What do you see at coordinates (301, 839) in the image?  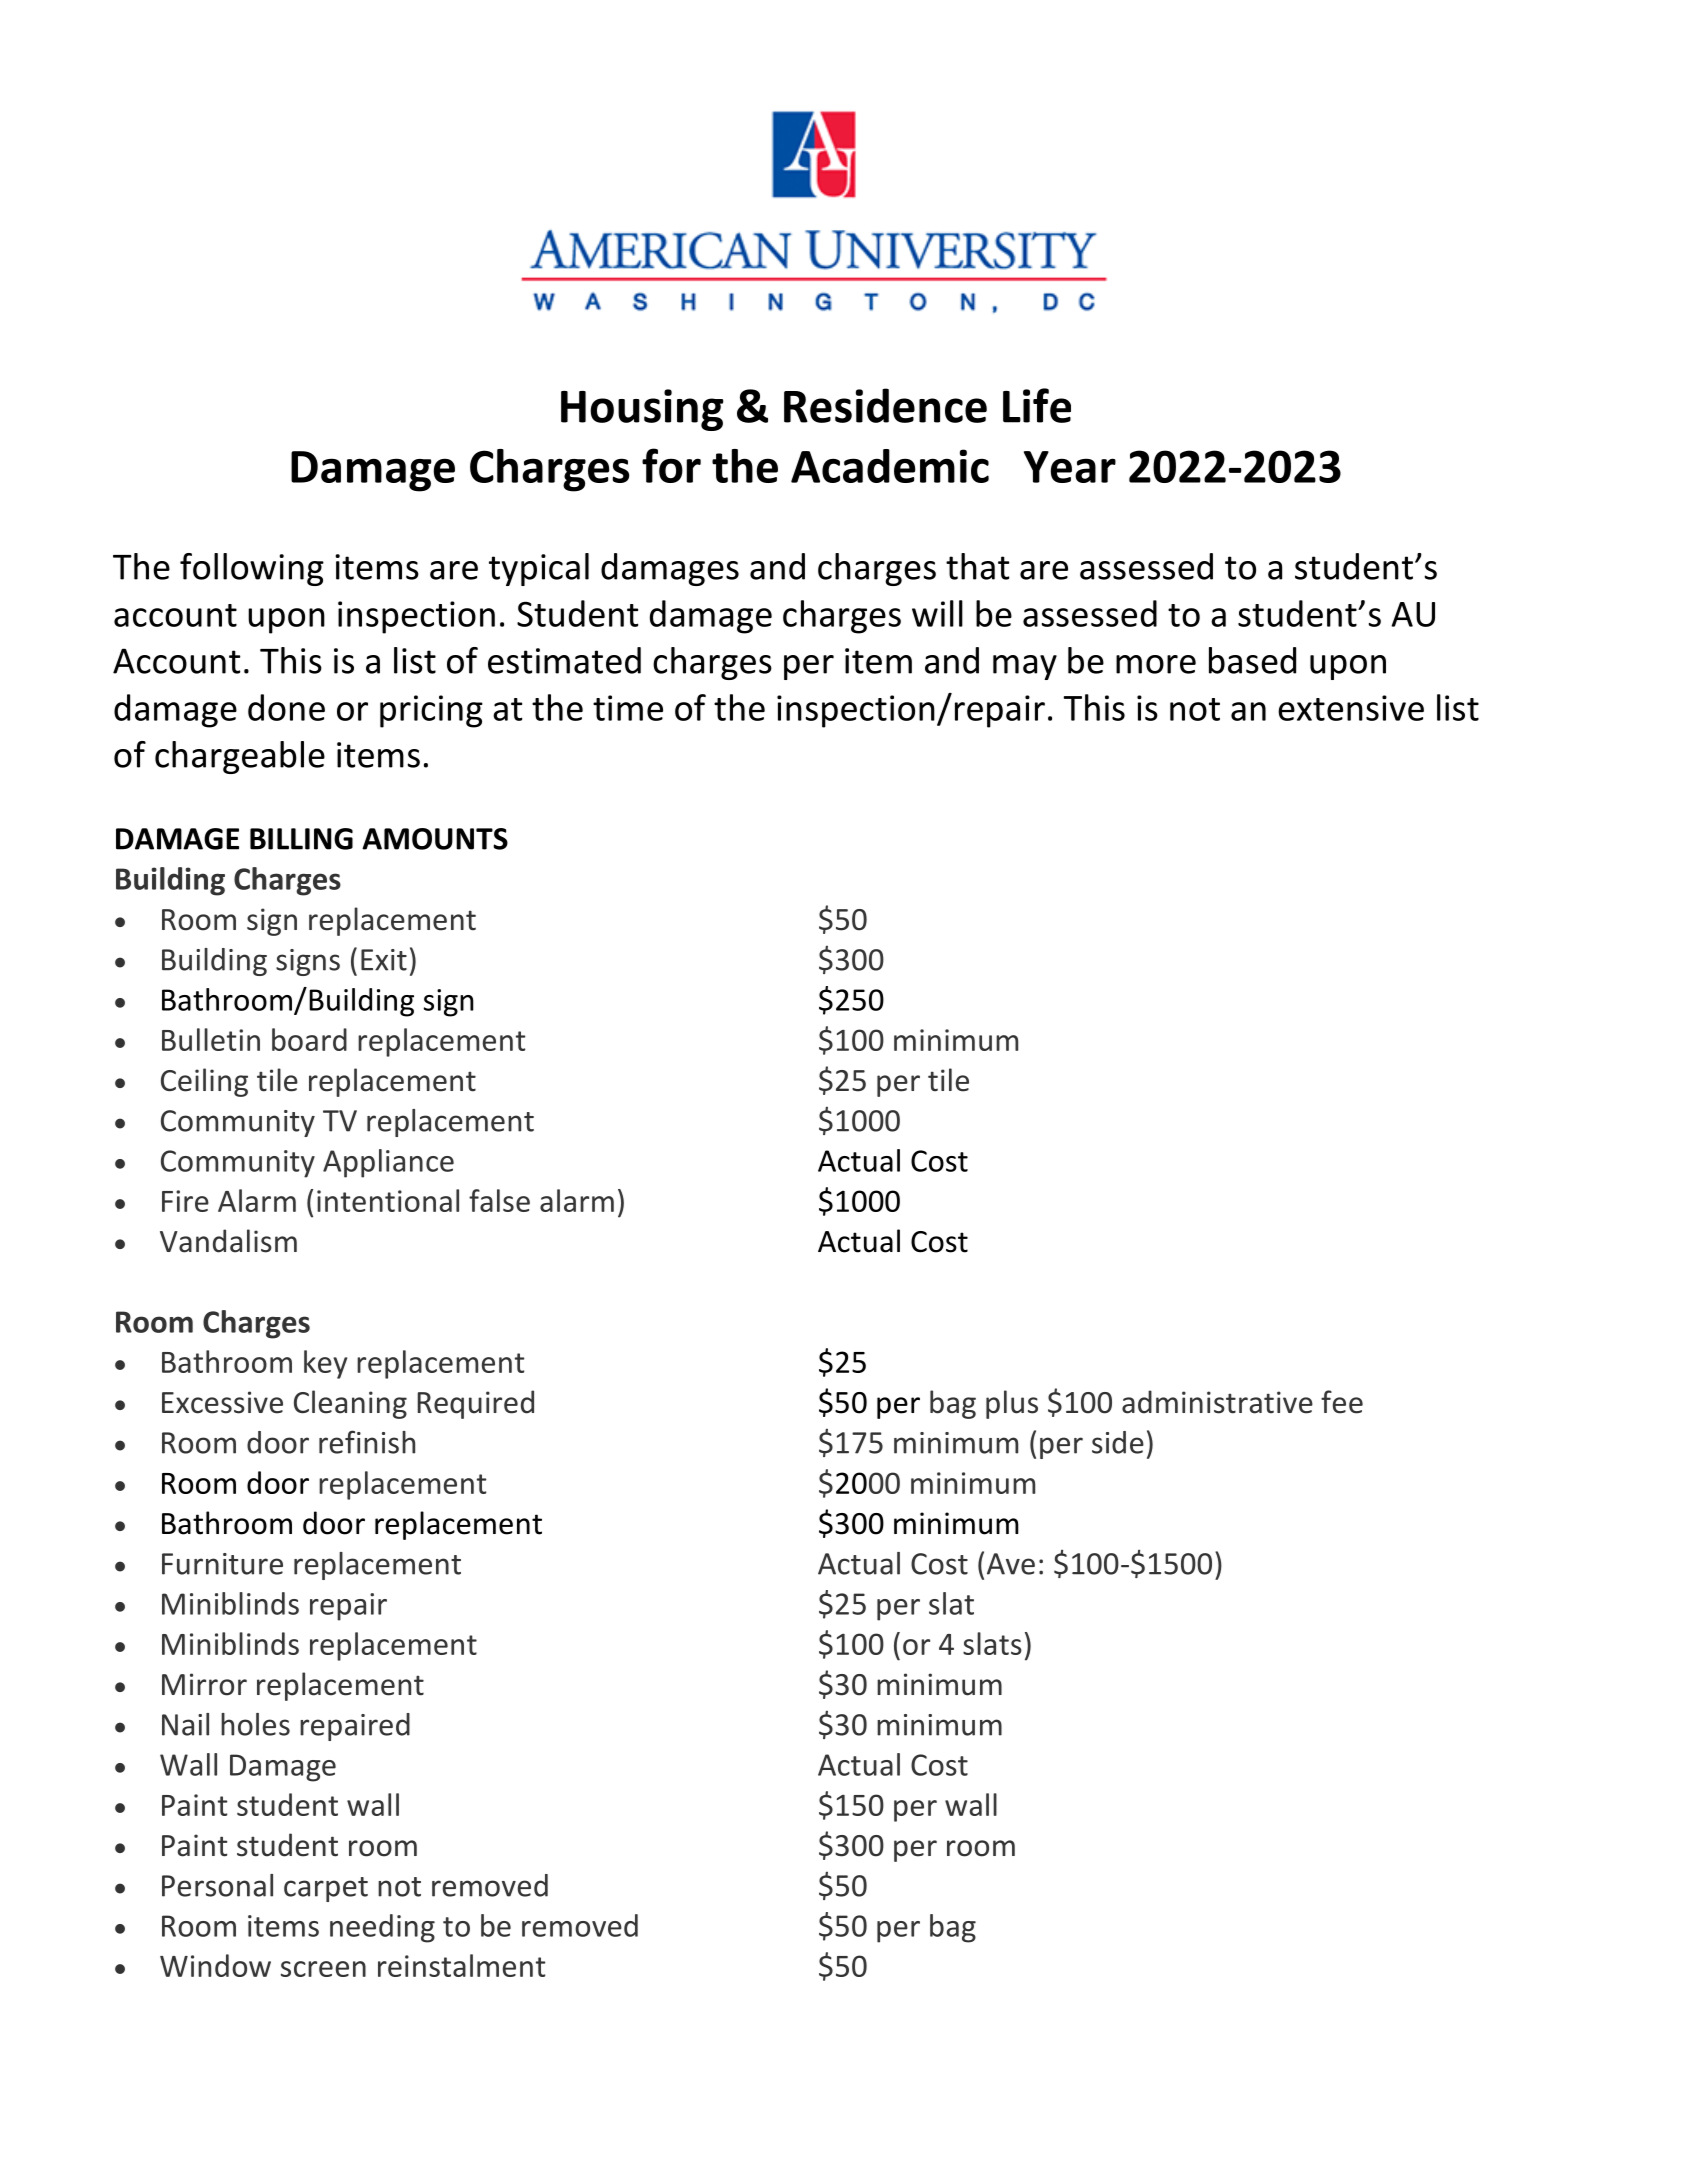 I see `BILLING` at bounding box center [301, 839].
